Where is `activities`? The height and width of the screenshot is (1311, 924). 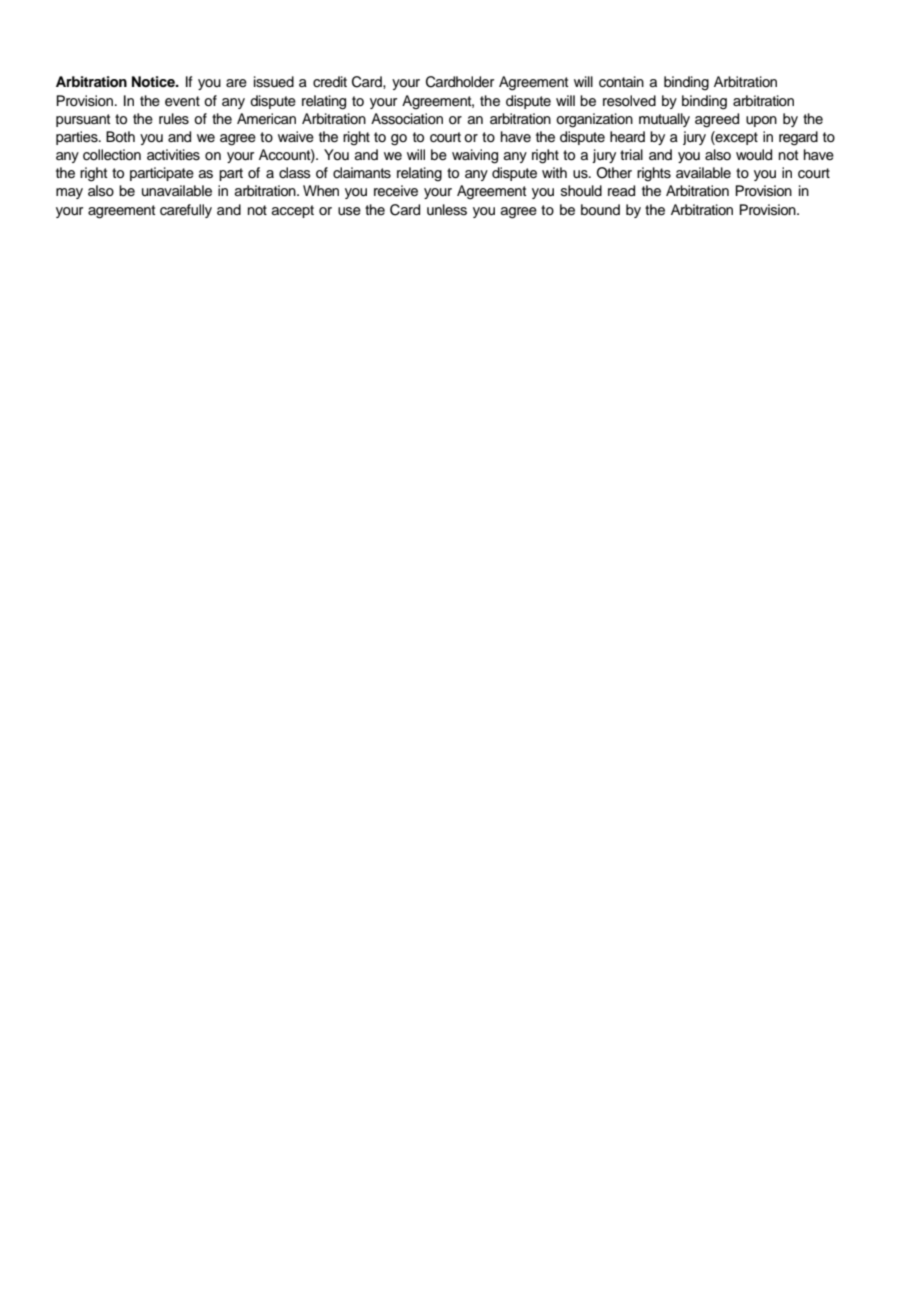 activities is located at coordinates (173, 155).
